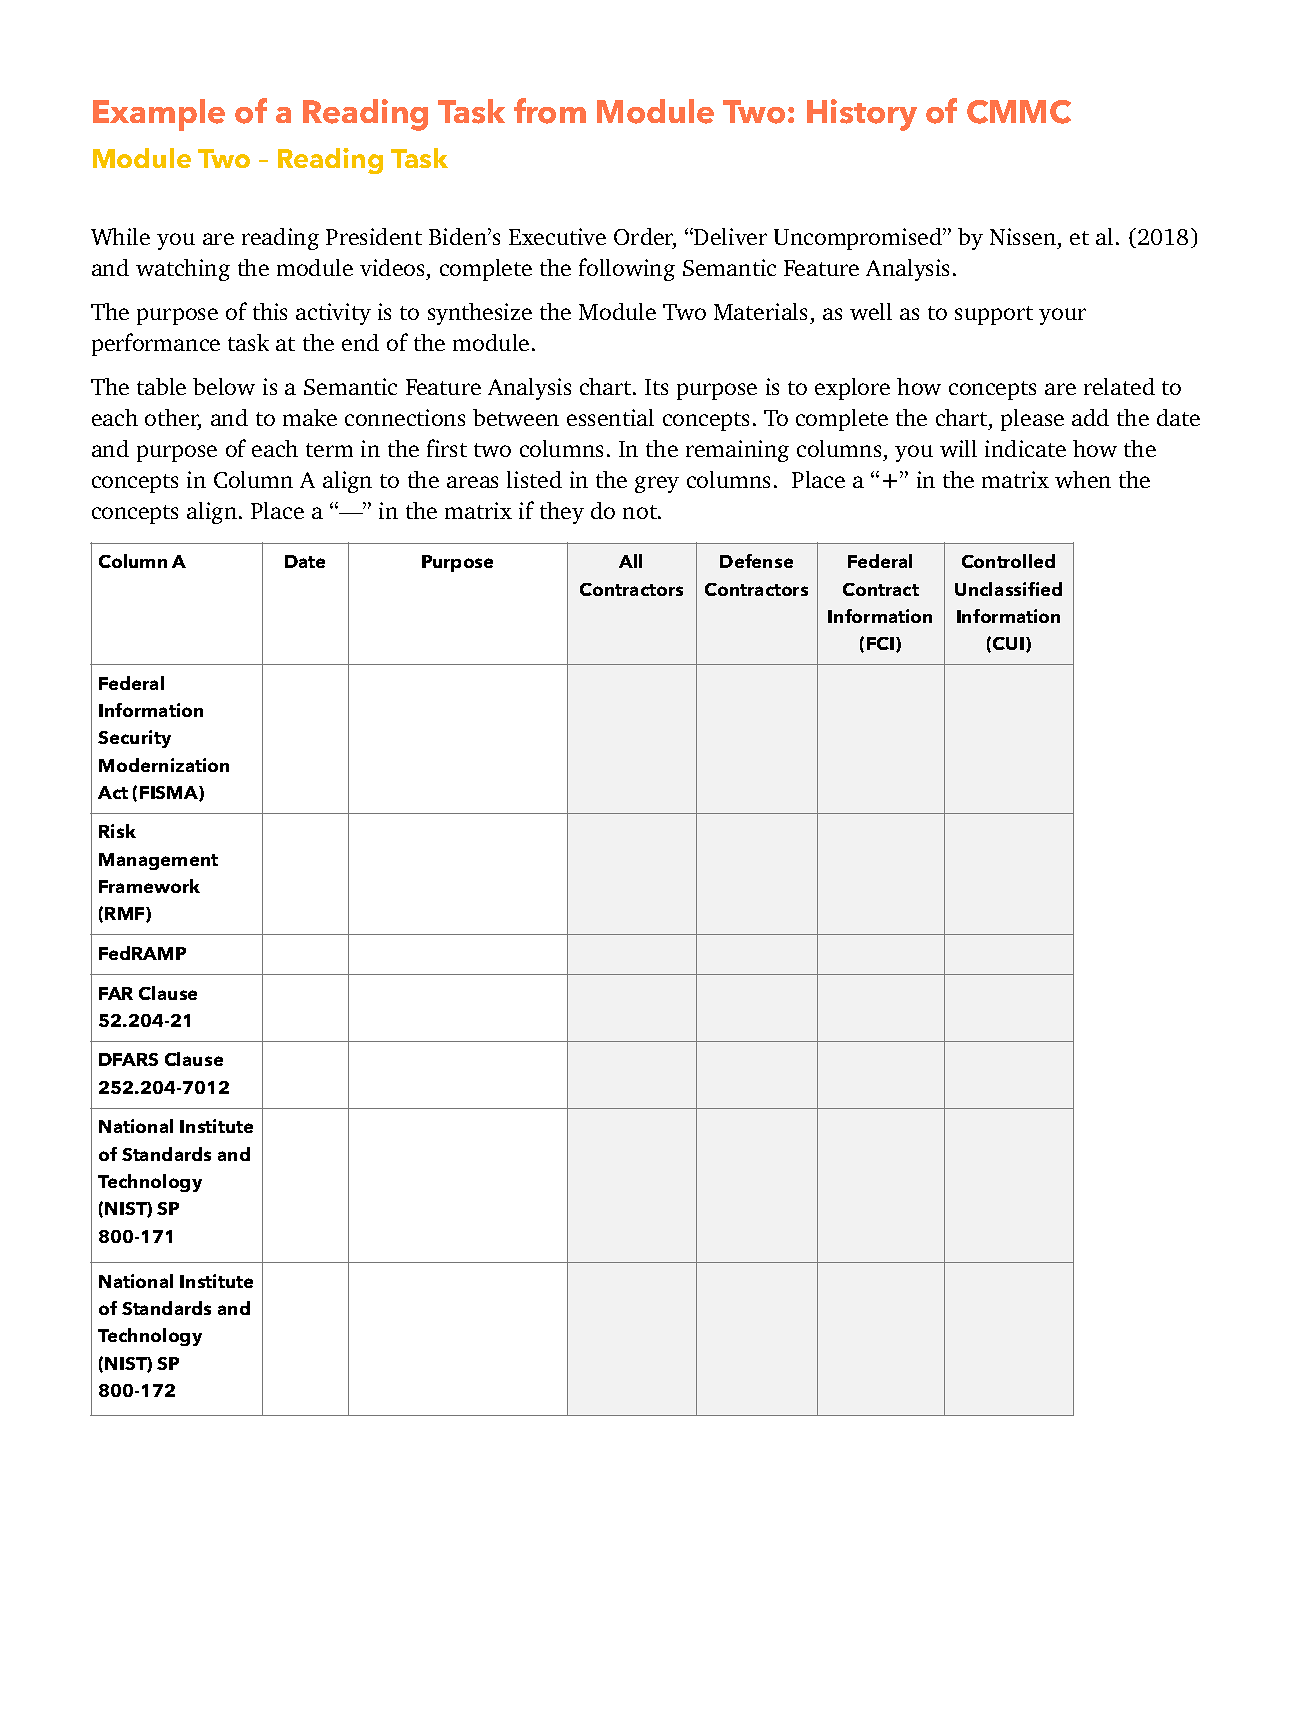 This screenshot has width=1295, height=1726. What do you see at coordinates (862, 115) in the screenshot?
I see `History` at bounding box center [862, 115].
